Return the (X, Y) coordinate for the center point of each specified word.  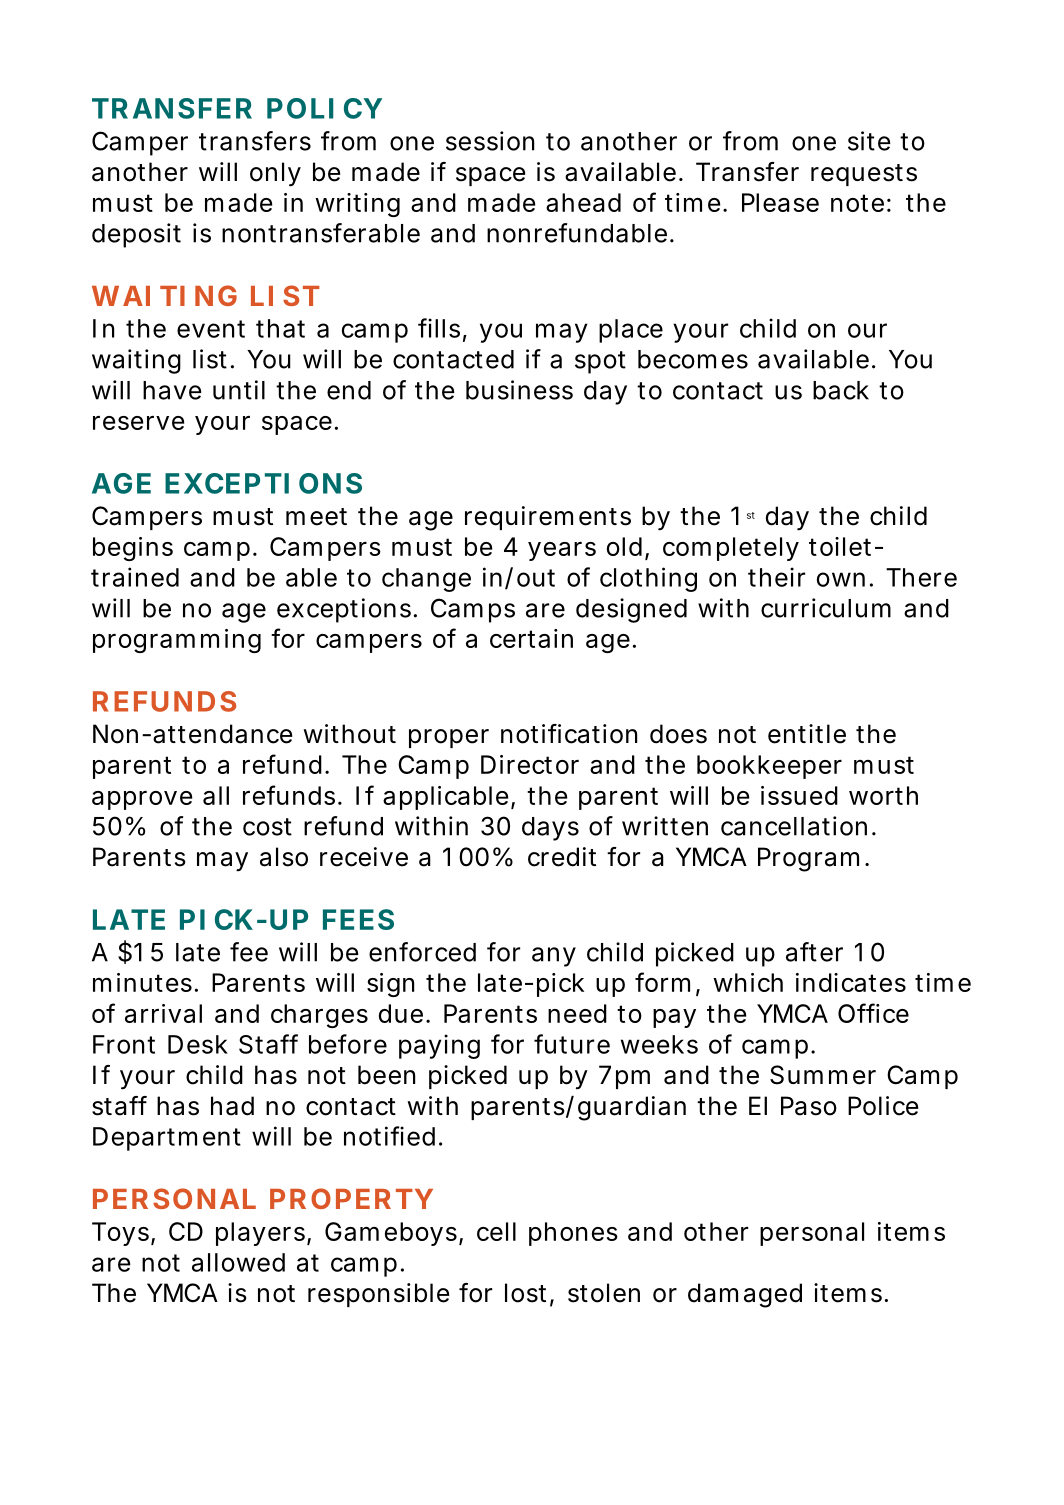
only (275, 174)
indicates (851, 982)
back (841, 390)
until (239, 390)
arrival (163, 1013)
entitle (807, 734)
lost (525, 1293)
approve (142, 800)
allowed (238, 1262)
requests (864, 175)
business (519, 390)
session (490, 141)
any (554, 957)
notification (569, 734)
